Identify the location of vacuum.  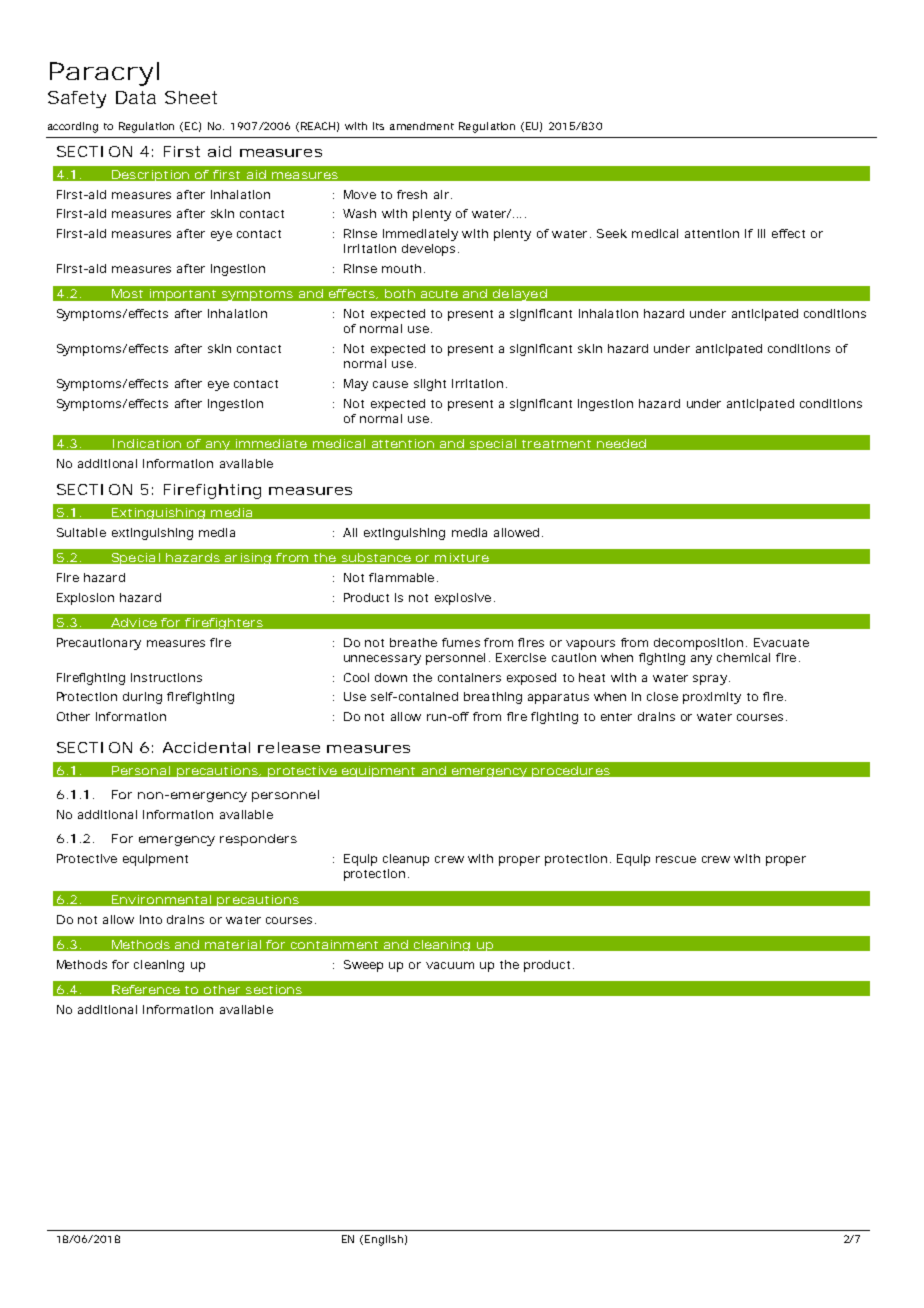
(450, 965).
